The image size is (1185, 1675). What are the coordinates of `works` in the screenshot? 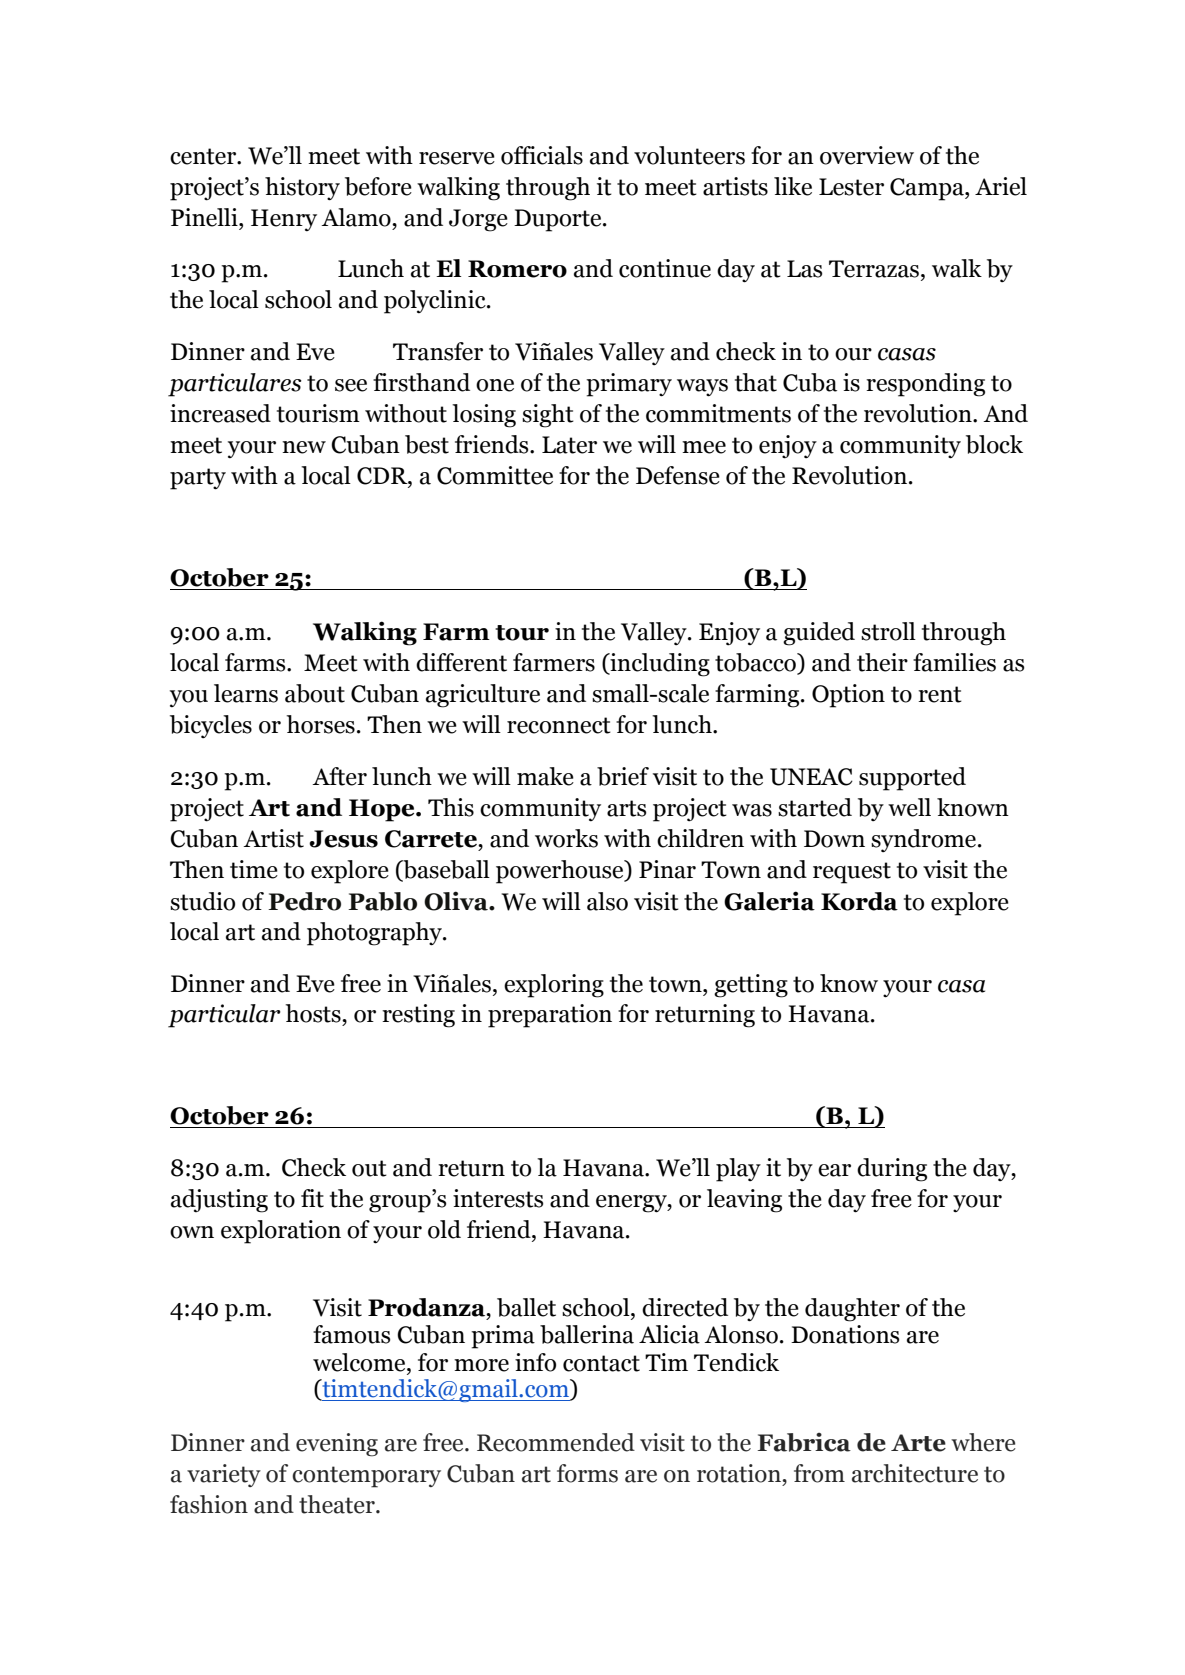 It's located at (566, 838).
